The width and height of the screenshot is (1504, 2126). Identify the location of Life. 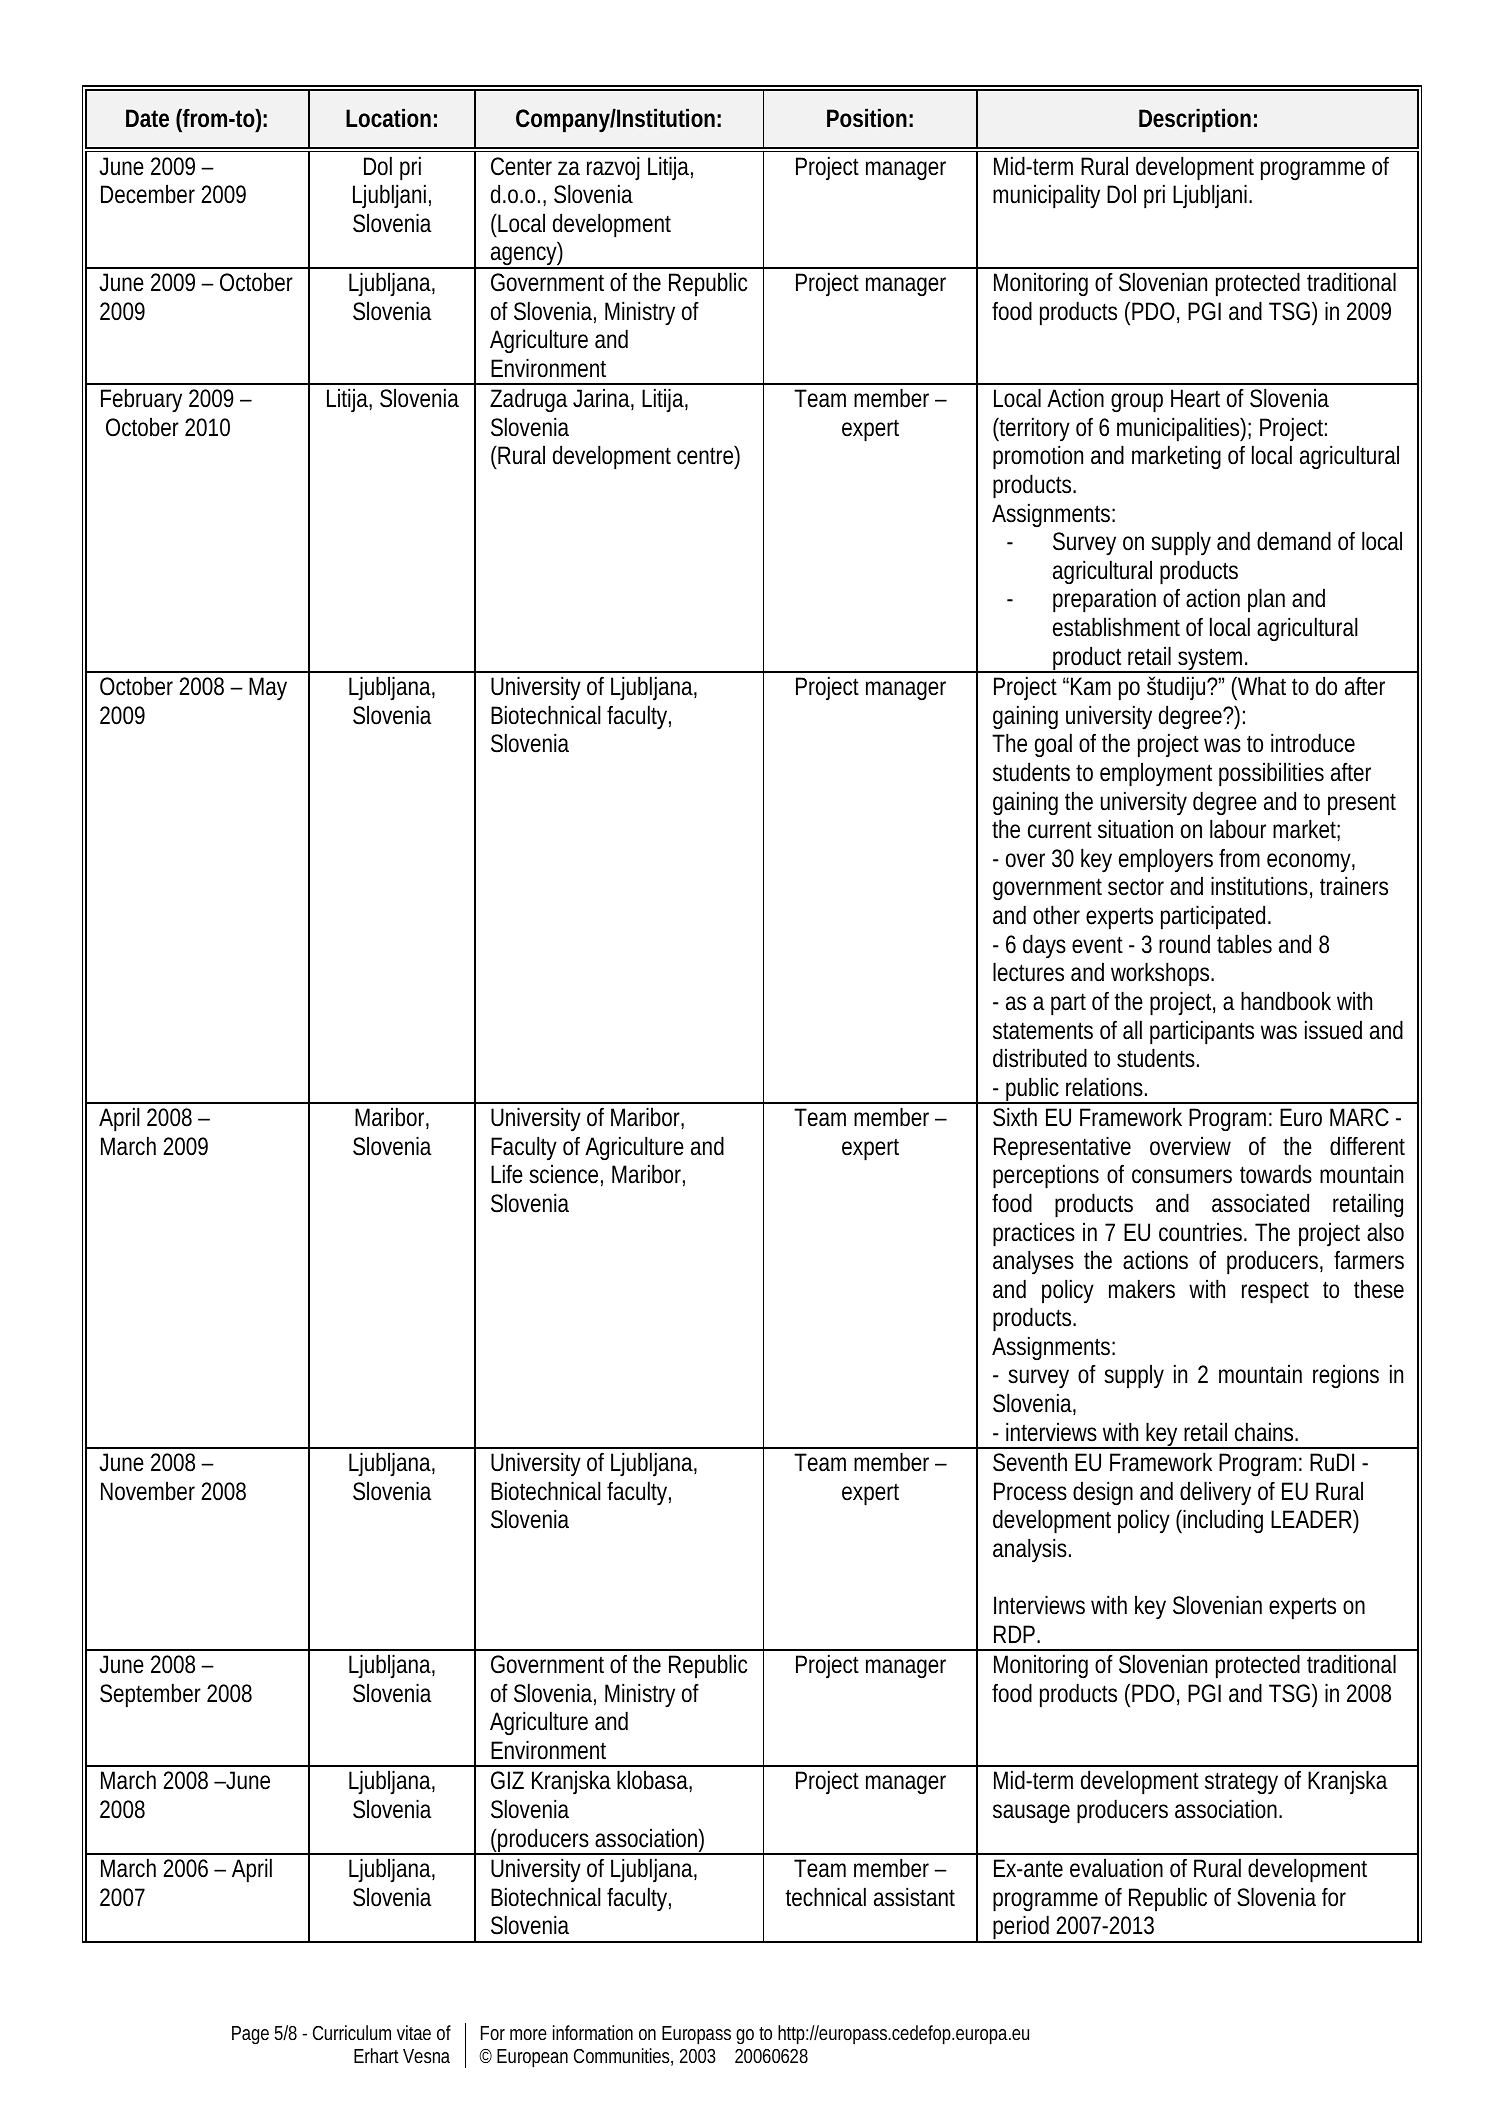
(507, 1174).
